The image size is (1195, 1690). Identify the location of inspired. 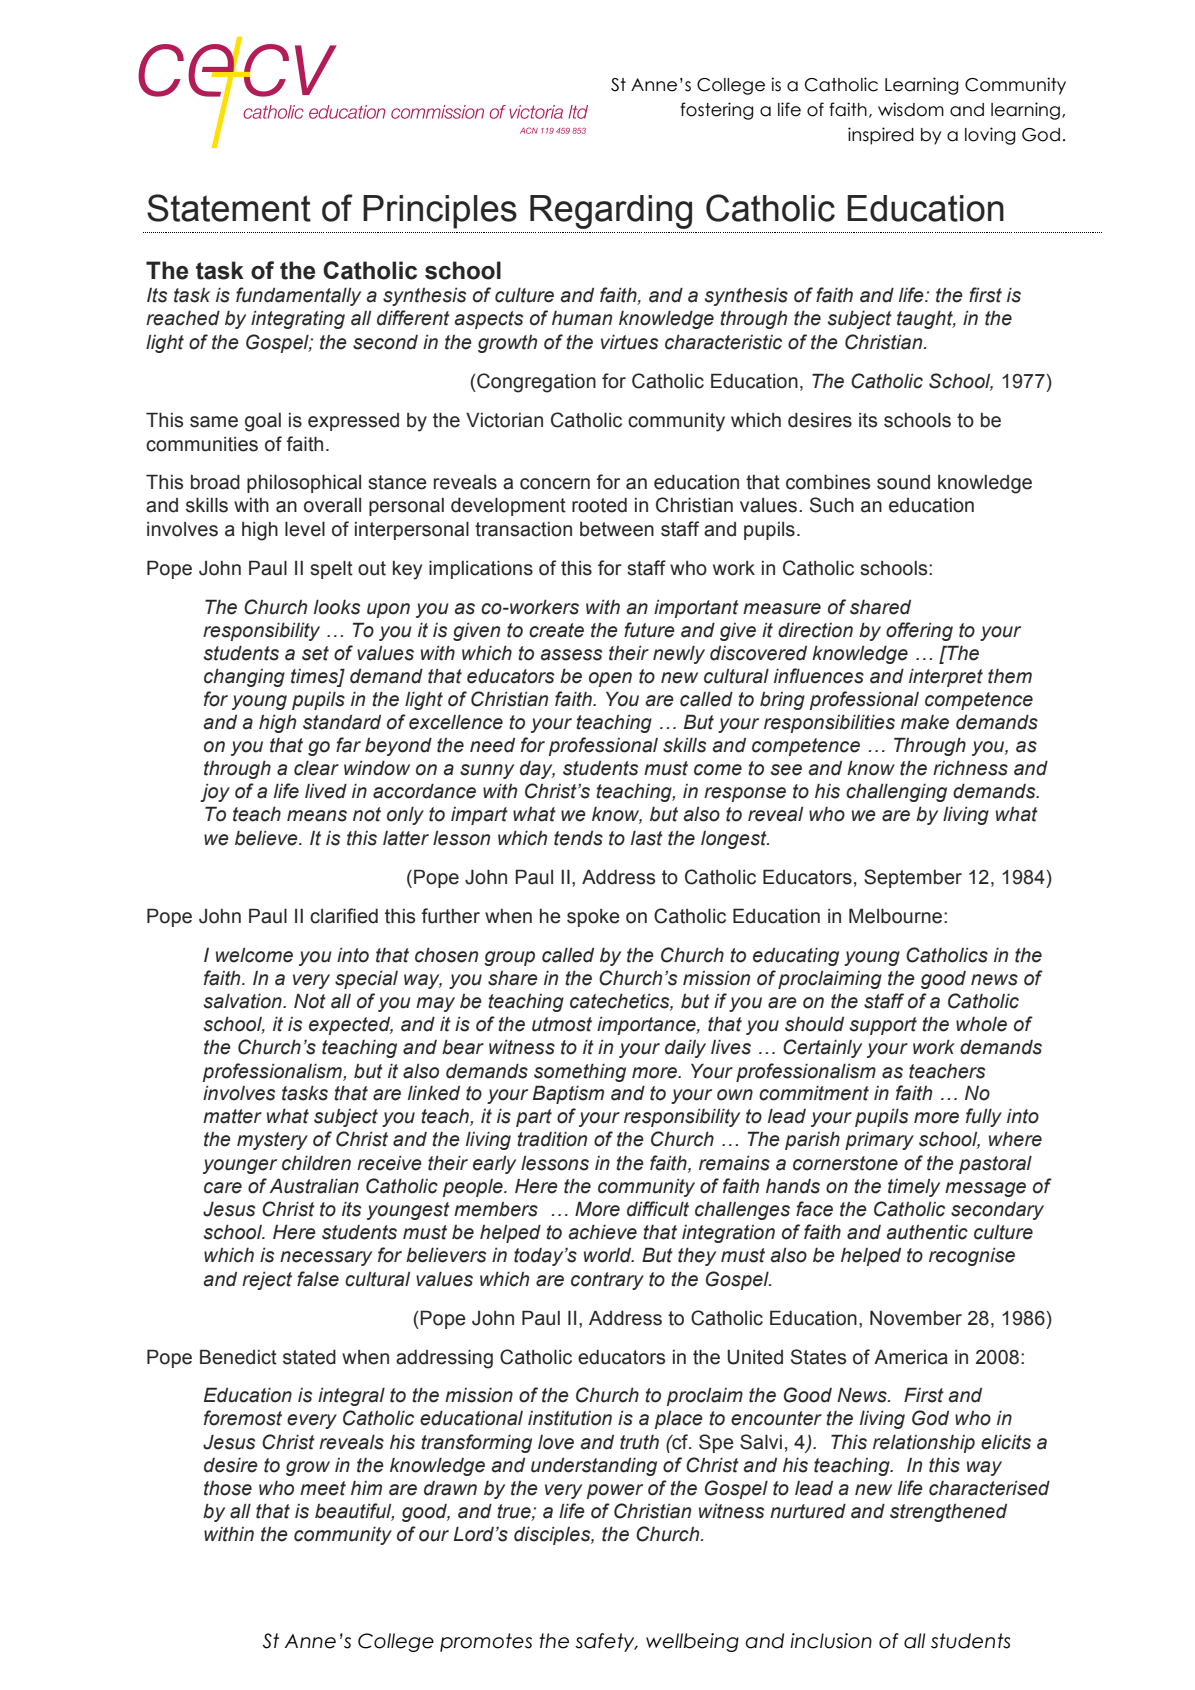
(881, 136).
